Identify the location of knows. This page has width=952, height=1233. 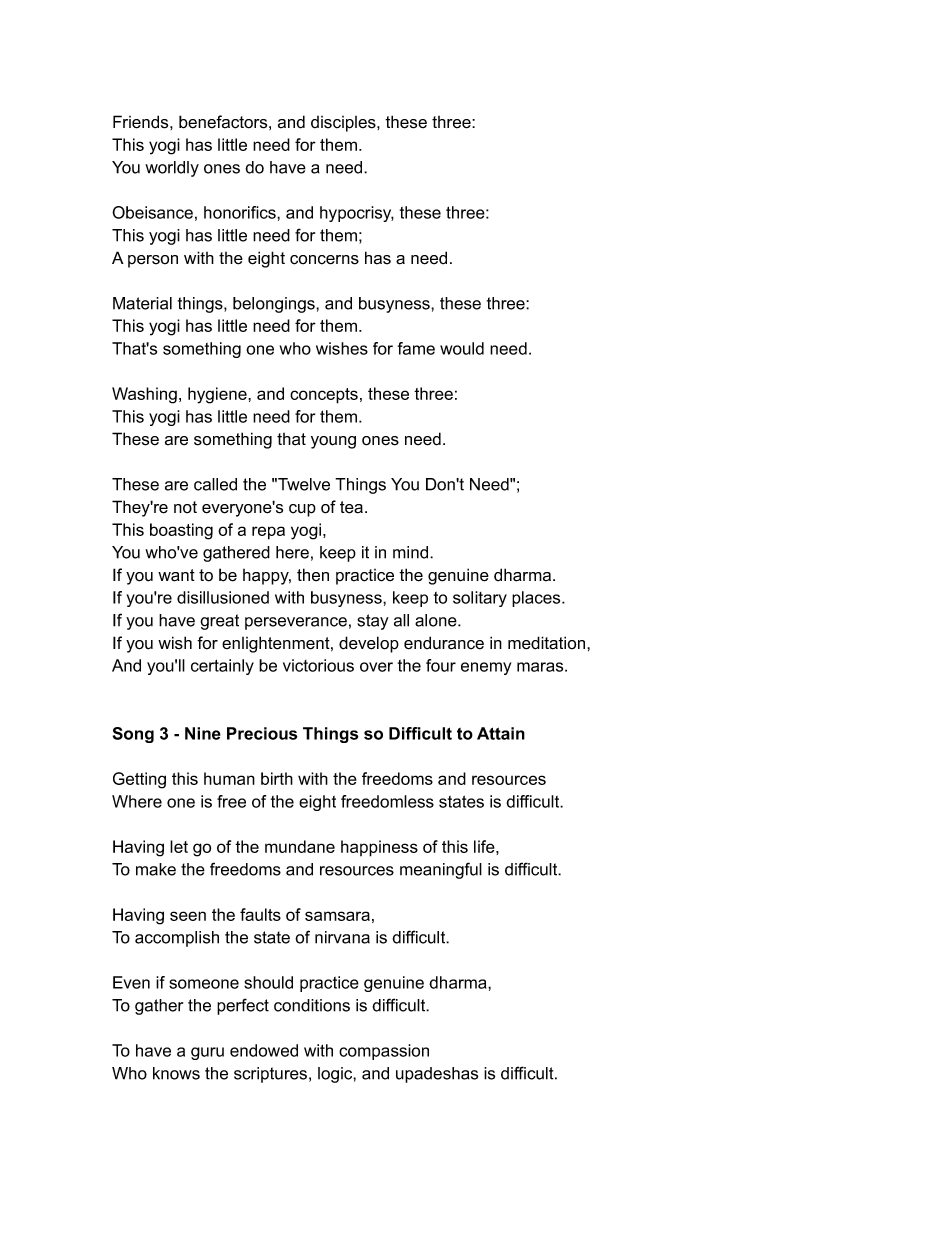
(176, 1073).
